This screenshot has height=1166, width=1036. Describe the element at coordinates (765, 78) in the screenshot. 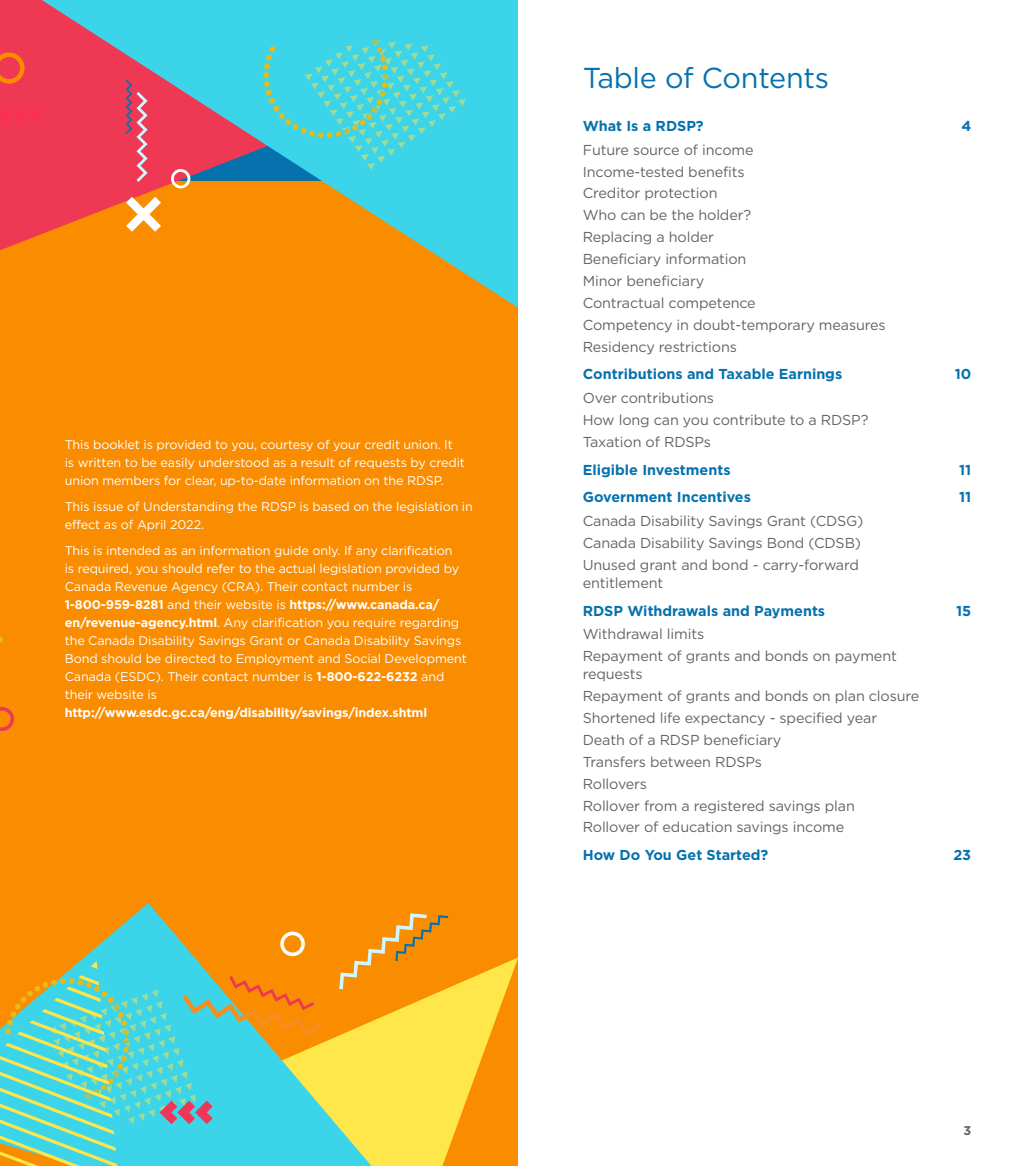

I see `Contents` at that location.
